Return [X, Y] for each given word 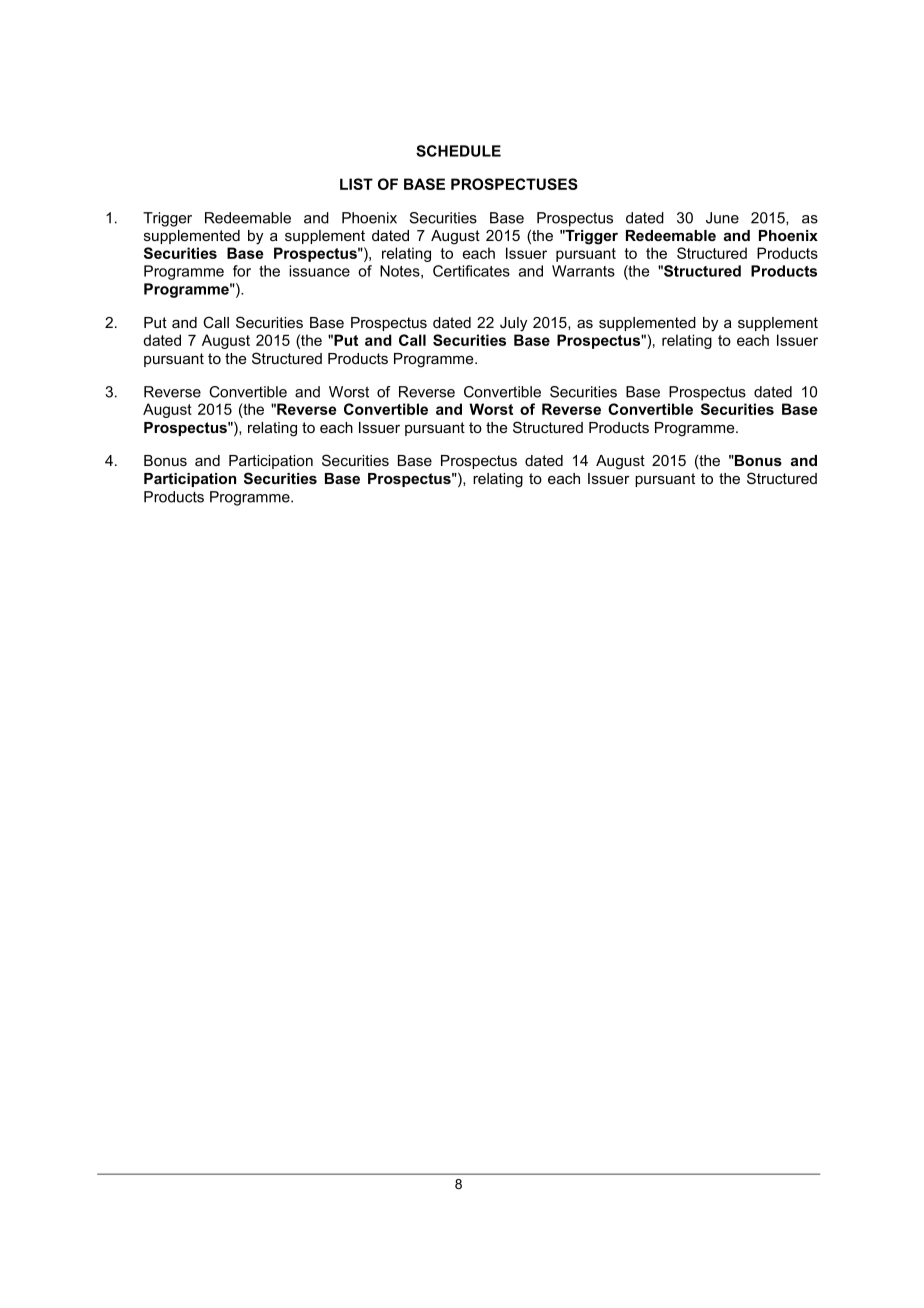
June [722, 218]
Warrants [583, 271]
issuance [319, 271]
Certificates [471, 271]
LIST [356, 184]
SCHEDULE [458, 151]
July [513, 324]
